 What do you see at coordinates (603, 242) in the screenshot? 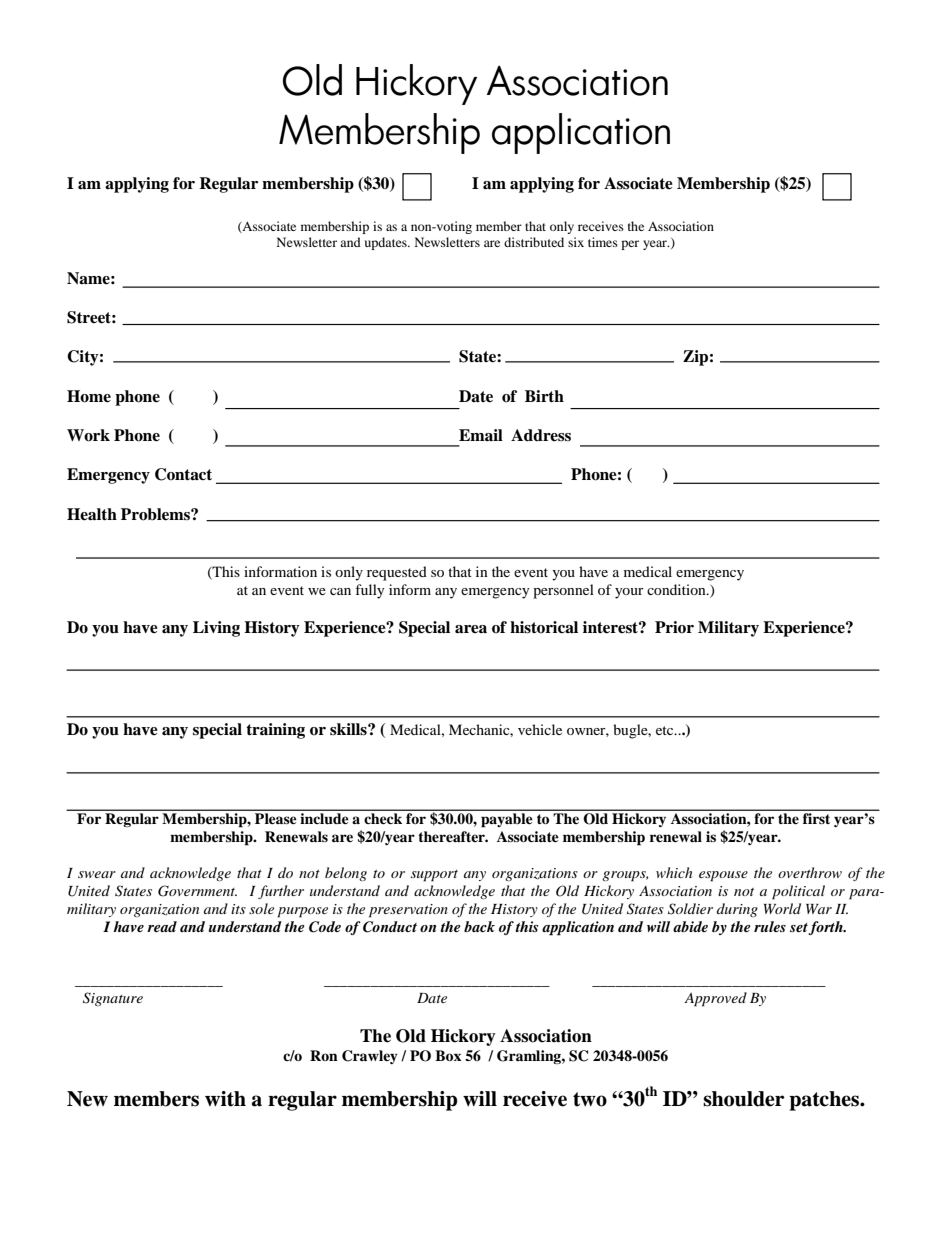
I see `times` at bounding box center [603, 242].
